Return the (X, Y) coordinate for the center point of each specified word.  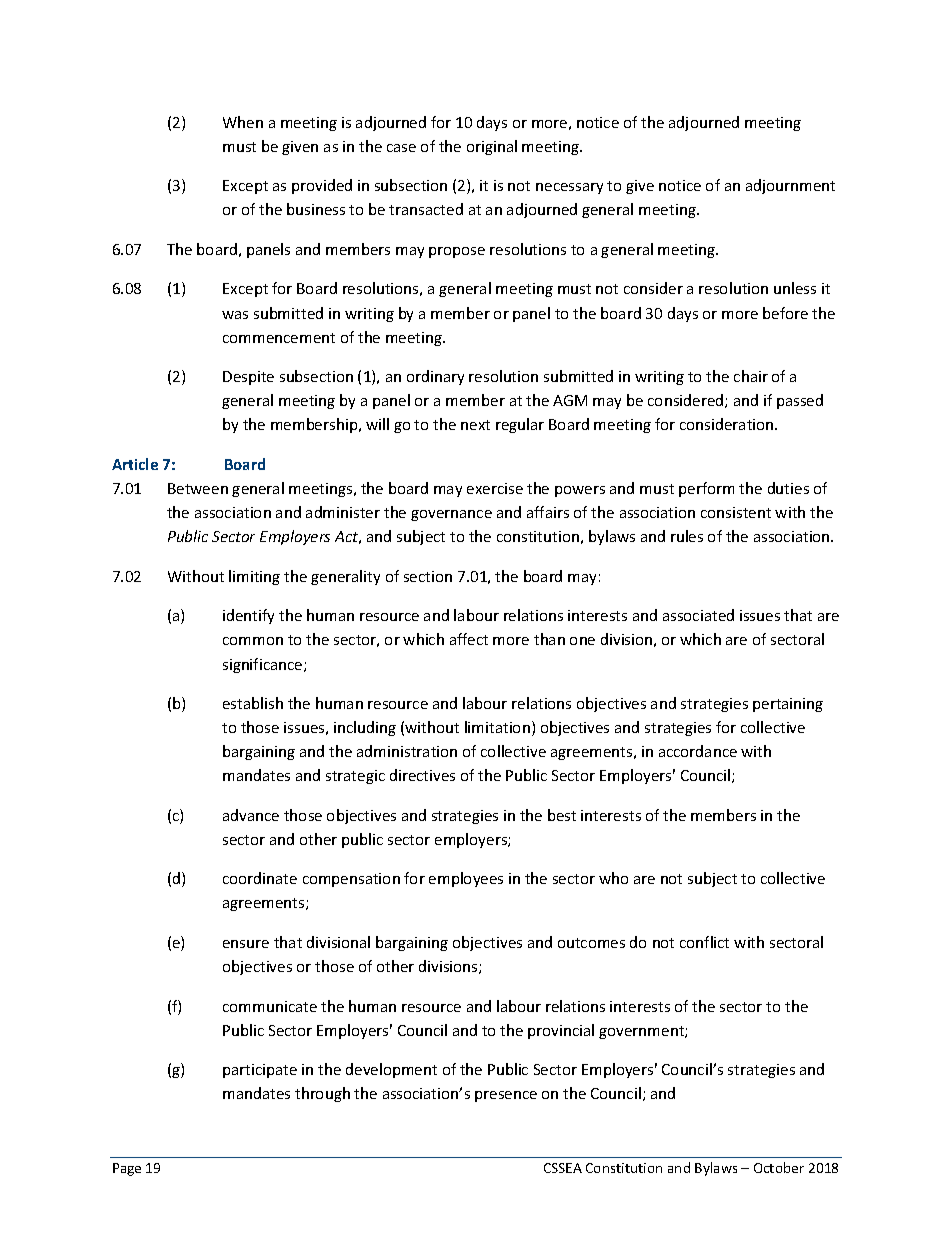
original (492, 147)
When (243, 122)
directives (422, 775)
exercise (495, 488)
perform (706, 489)
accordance (698, 751)
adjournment (790, 186)
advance (251, 815)
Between (198, 488)
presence (506, 1096)
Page (127, 1169)
